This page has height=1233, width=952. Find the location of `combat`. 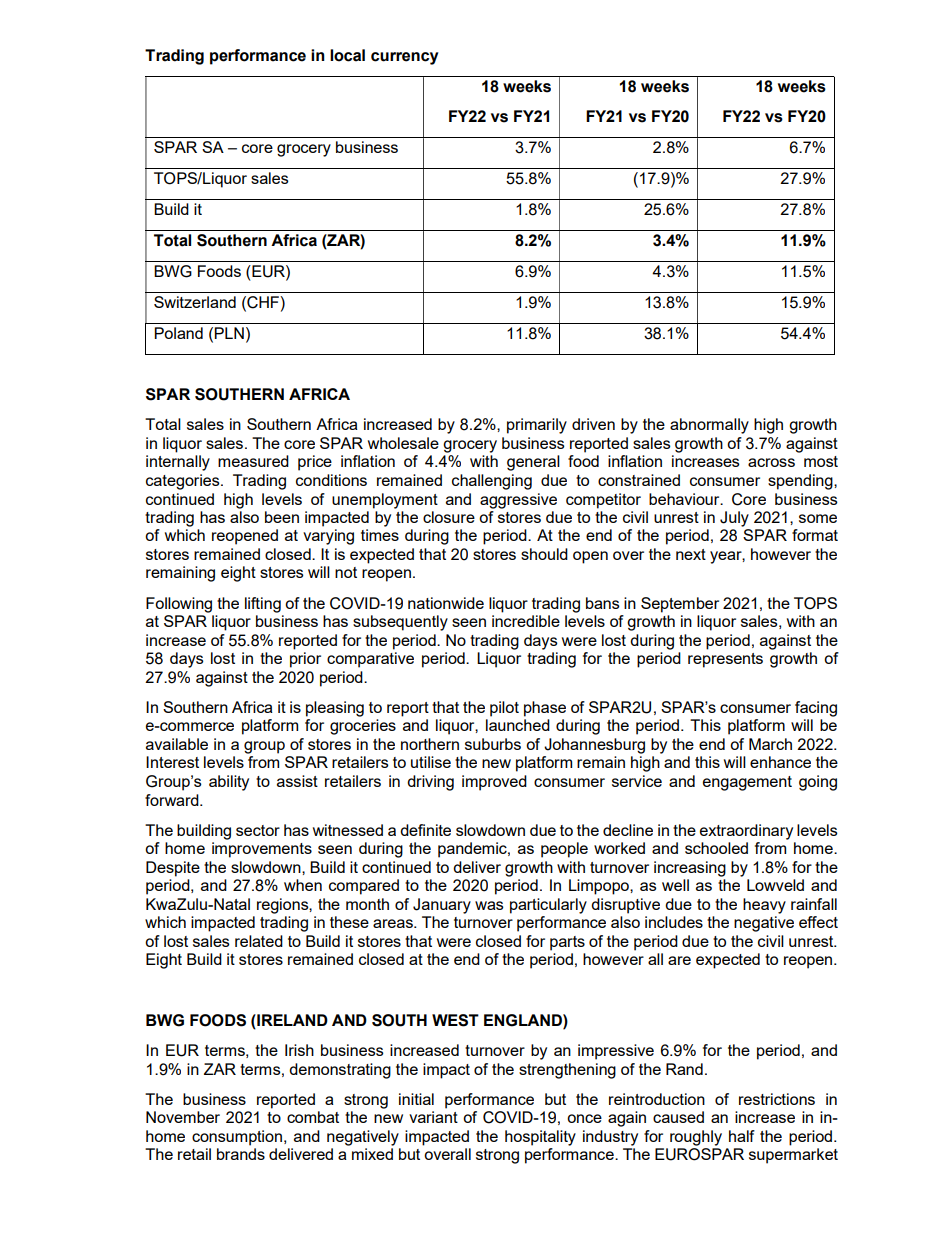

combat is located at coordinates (313, 1117).
